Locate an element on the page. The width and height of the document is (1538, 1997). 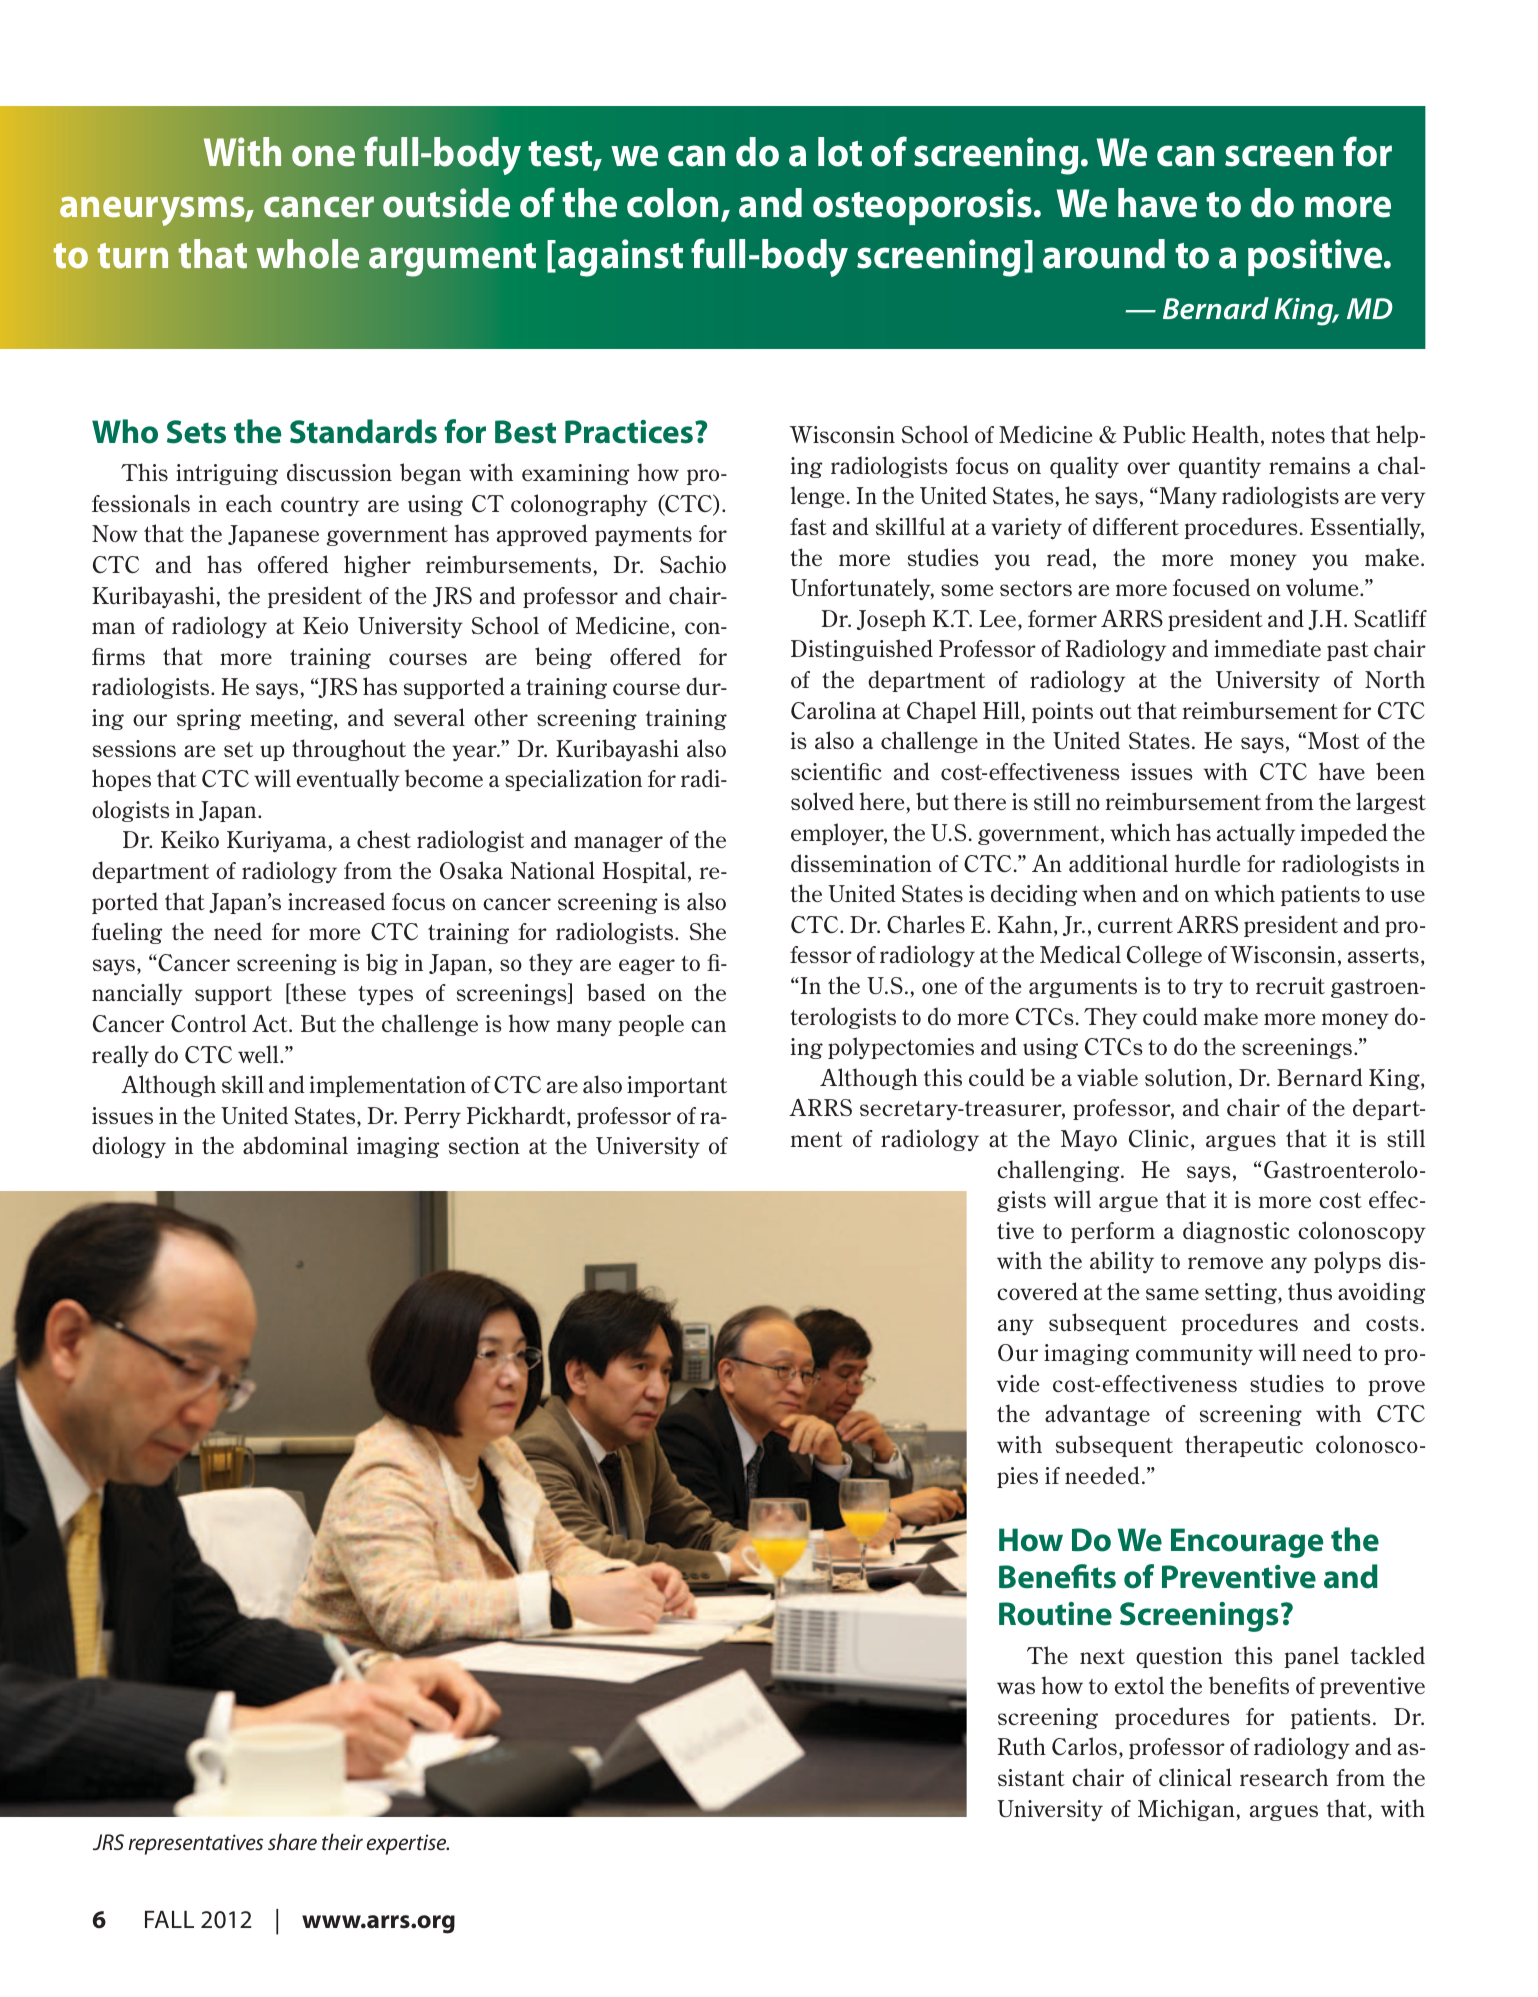
people is located at coordinates (651, 1025).
